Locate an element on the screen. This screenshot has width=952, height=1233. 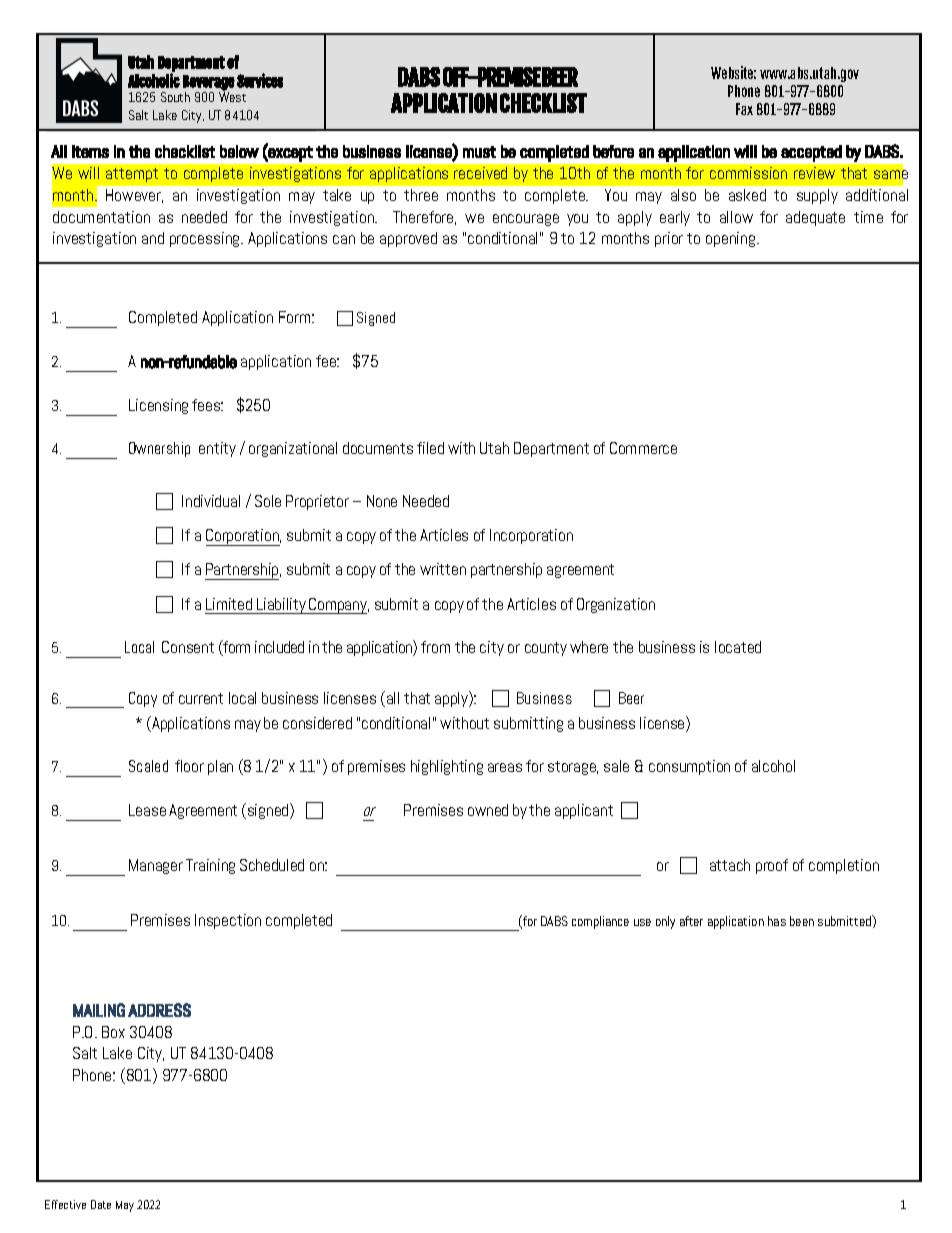
filed is located at coordinates (430, 448).
